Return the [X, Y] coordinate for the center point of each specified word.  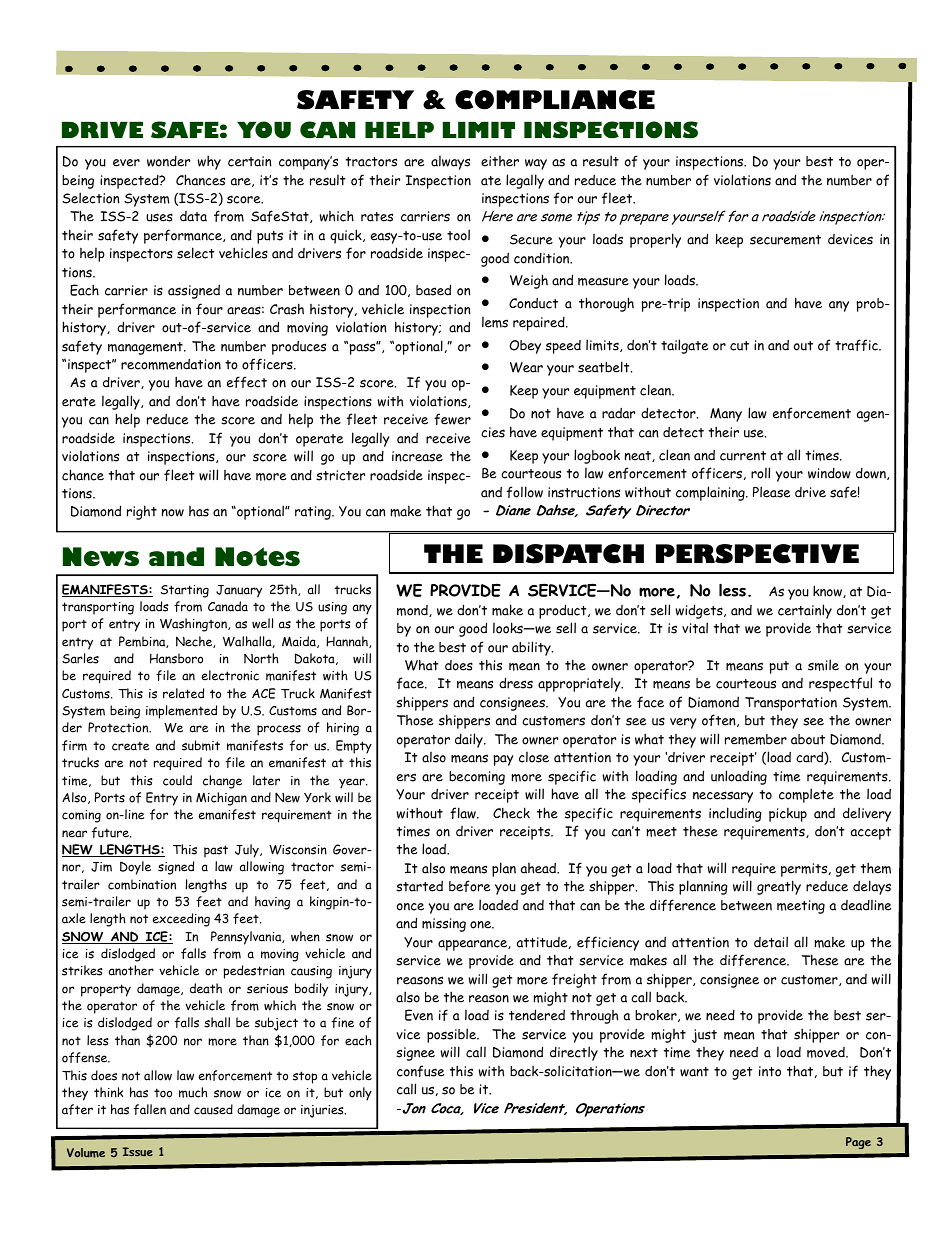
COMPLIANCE [555, 100]
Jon [413, 1108]
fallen [150, 1109]
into [770, 1071]
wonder [168, 161]
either [500, 161]
